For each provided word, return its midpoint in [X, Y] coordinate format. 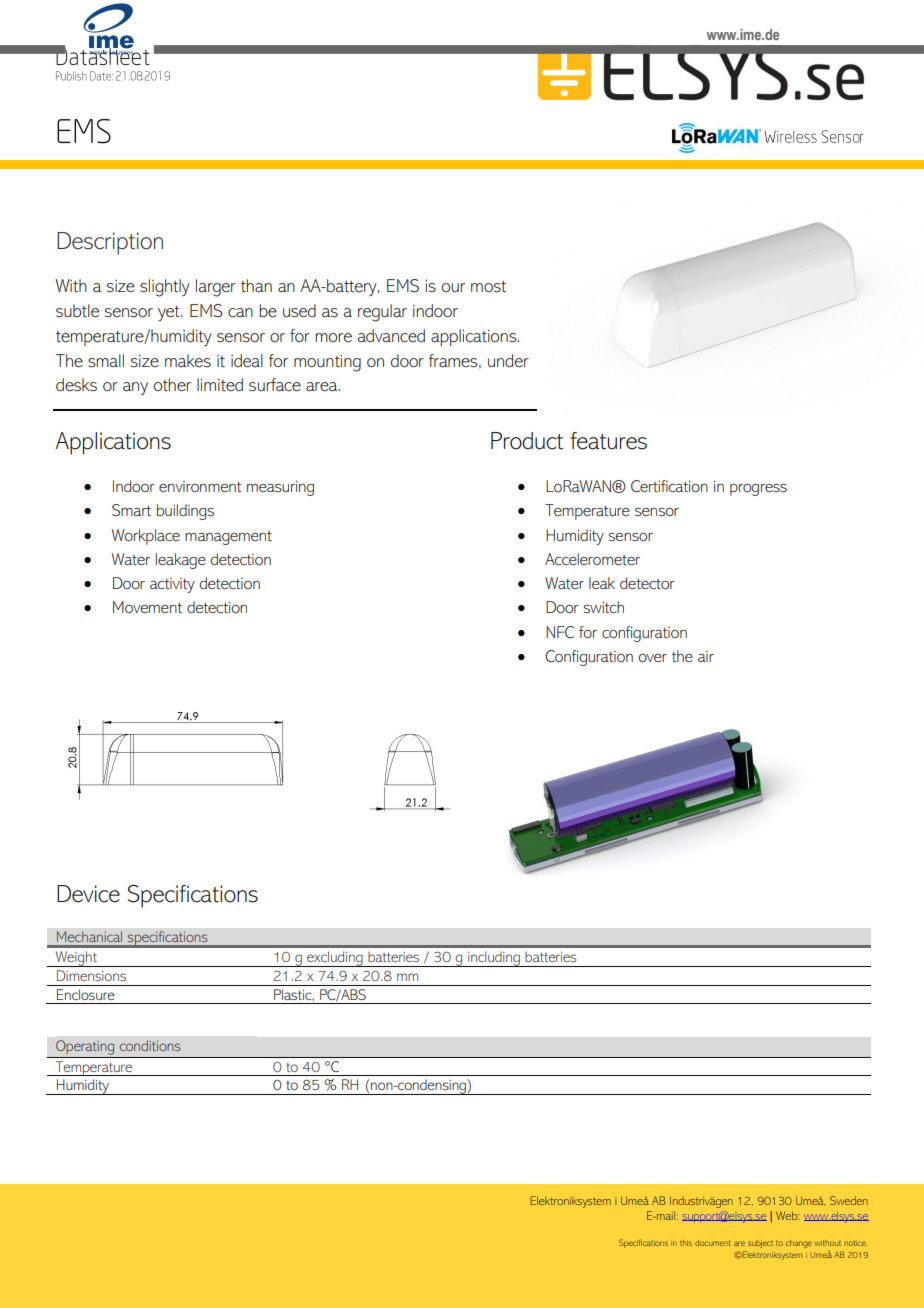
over [652, 658]
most [488, 287]
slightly [165, 288]
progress [758, 490]
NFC [560, 632]
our [453, 287]
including [494, 959]
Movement [147, 607]
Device [88, 894]
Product [527, 441]
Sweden [849, 1200]
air [706, 656]
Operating [85, 1047]
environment [200, 486]
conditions [150, 1045]
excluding [335, 959]
